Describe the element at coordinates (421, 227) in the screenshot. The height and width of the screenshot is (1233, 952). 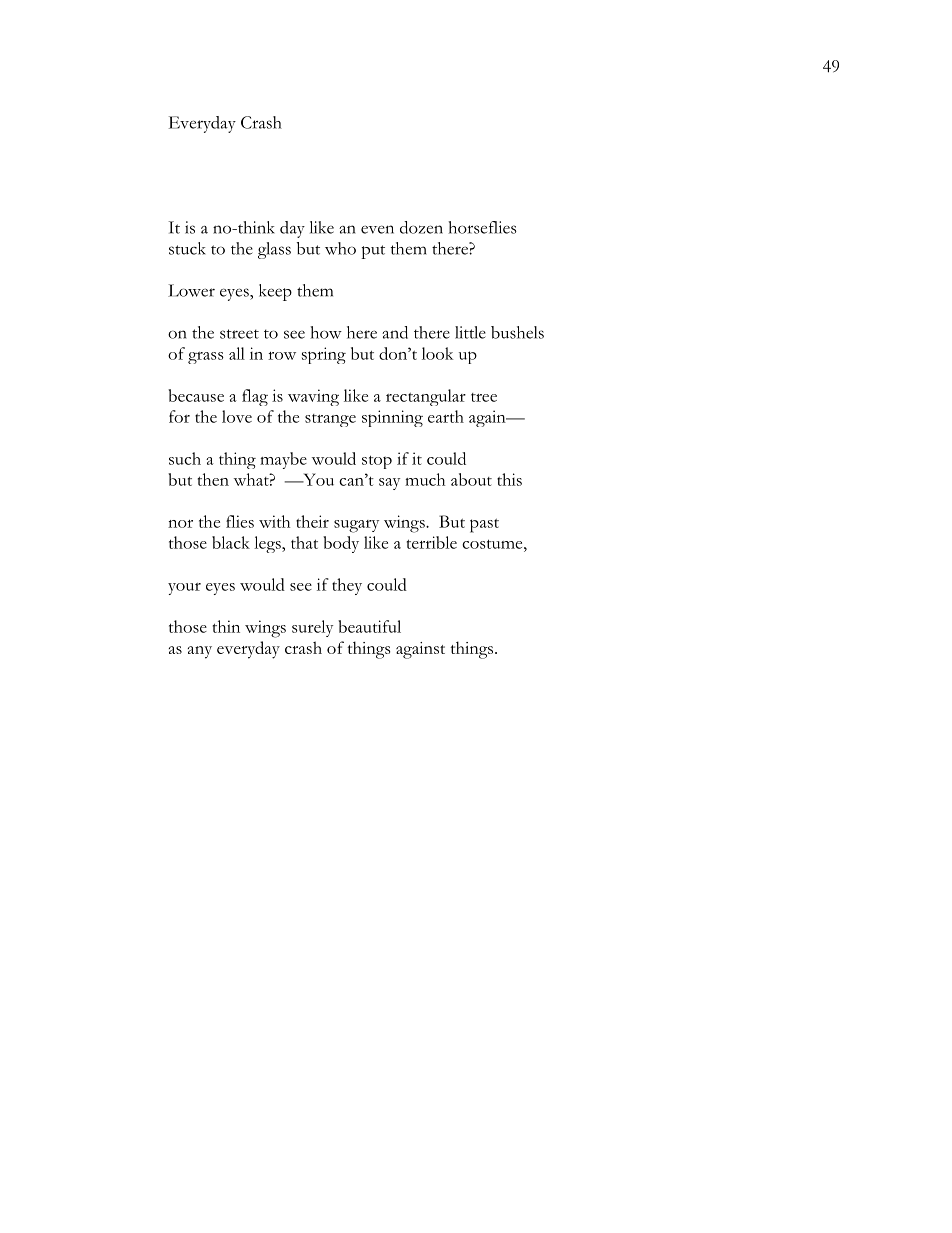
I see `dozen` at that location.
